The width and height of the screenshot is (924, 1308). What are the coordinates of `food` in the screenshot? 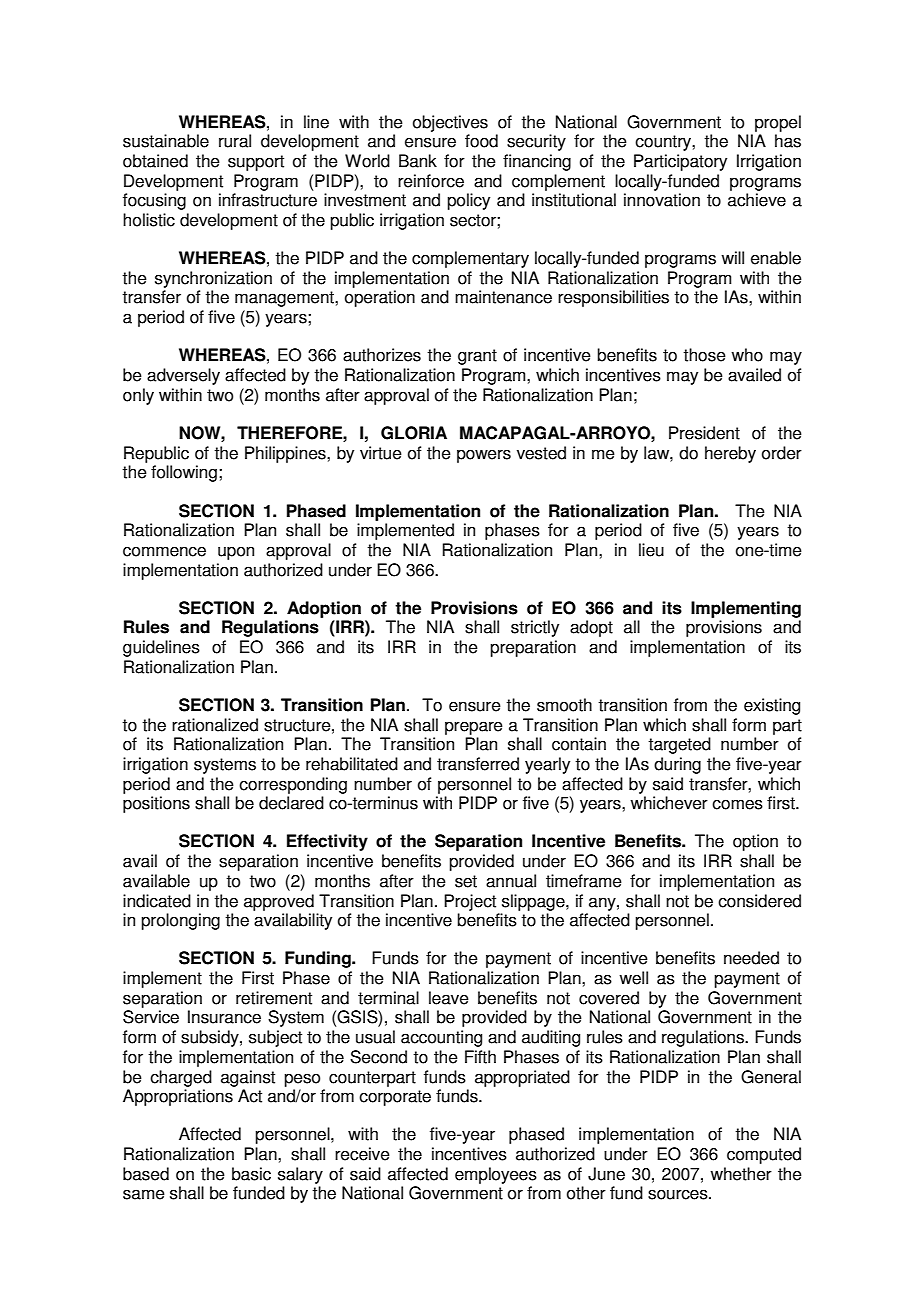 It's located at (481, 141).
